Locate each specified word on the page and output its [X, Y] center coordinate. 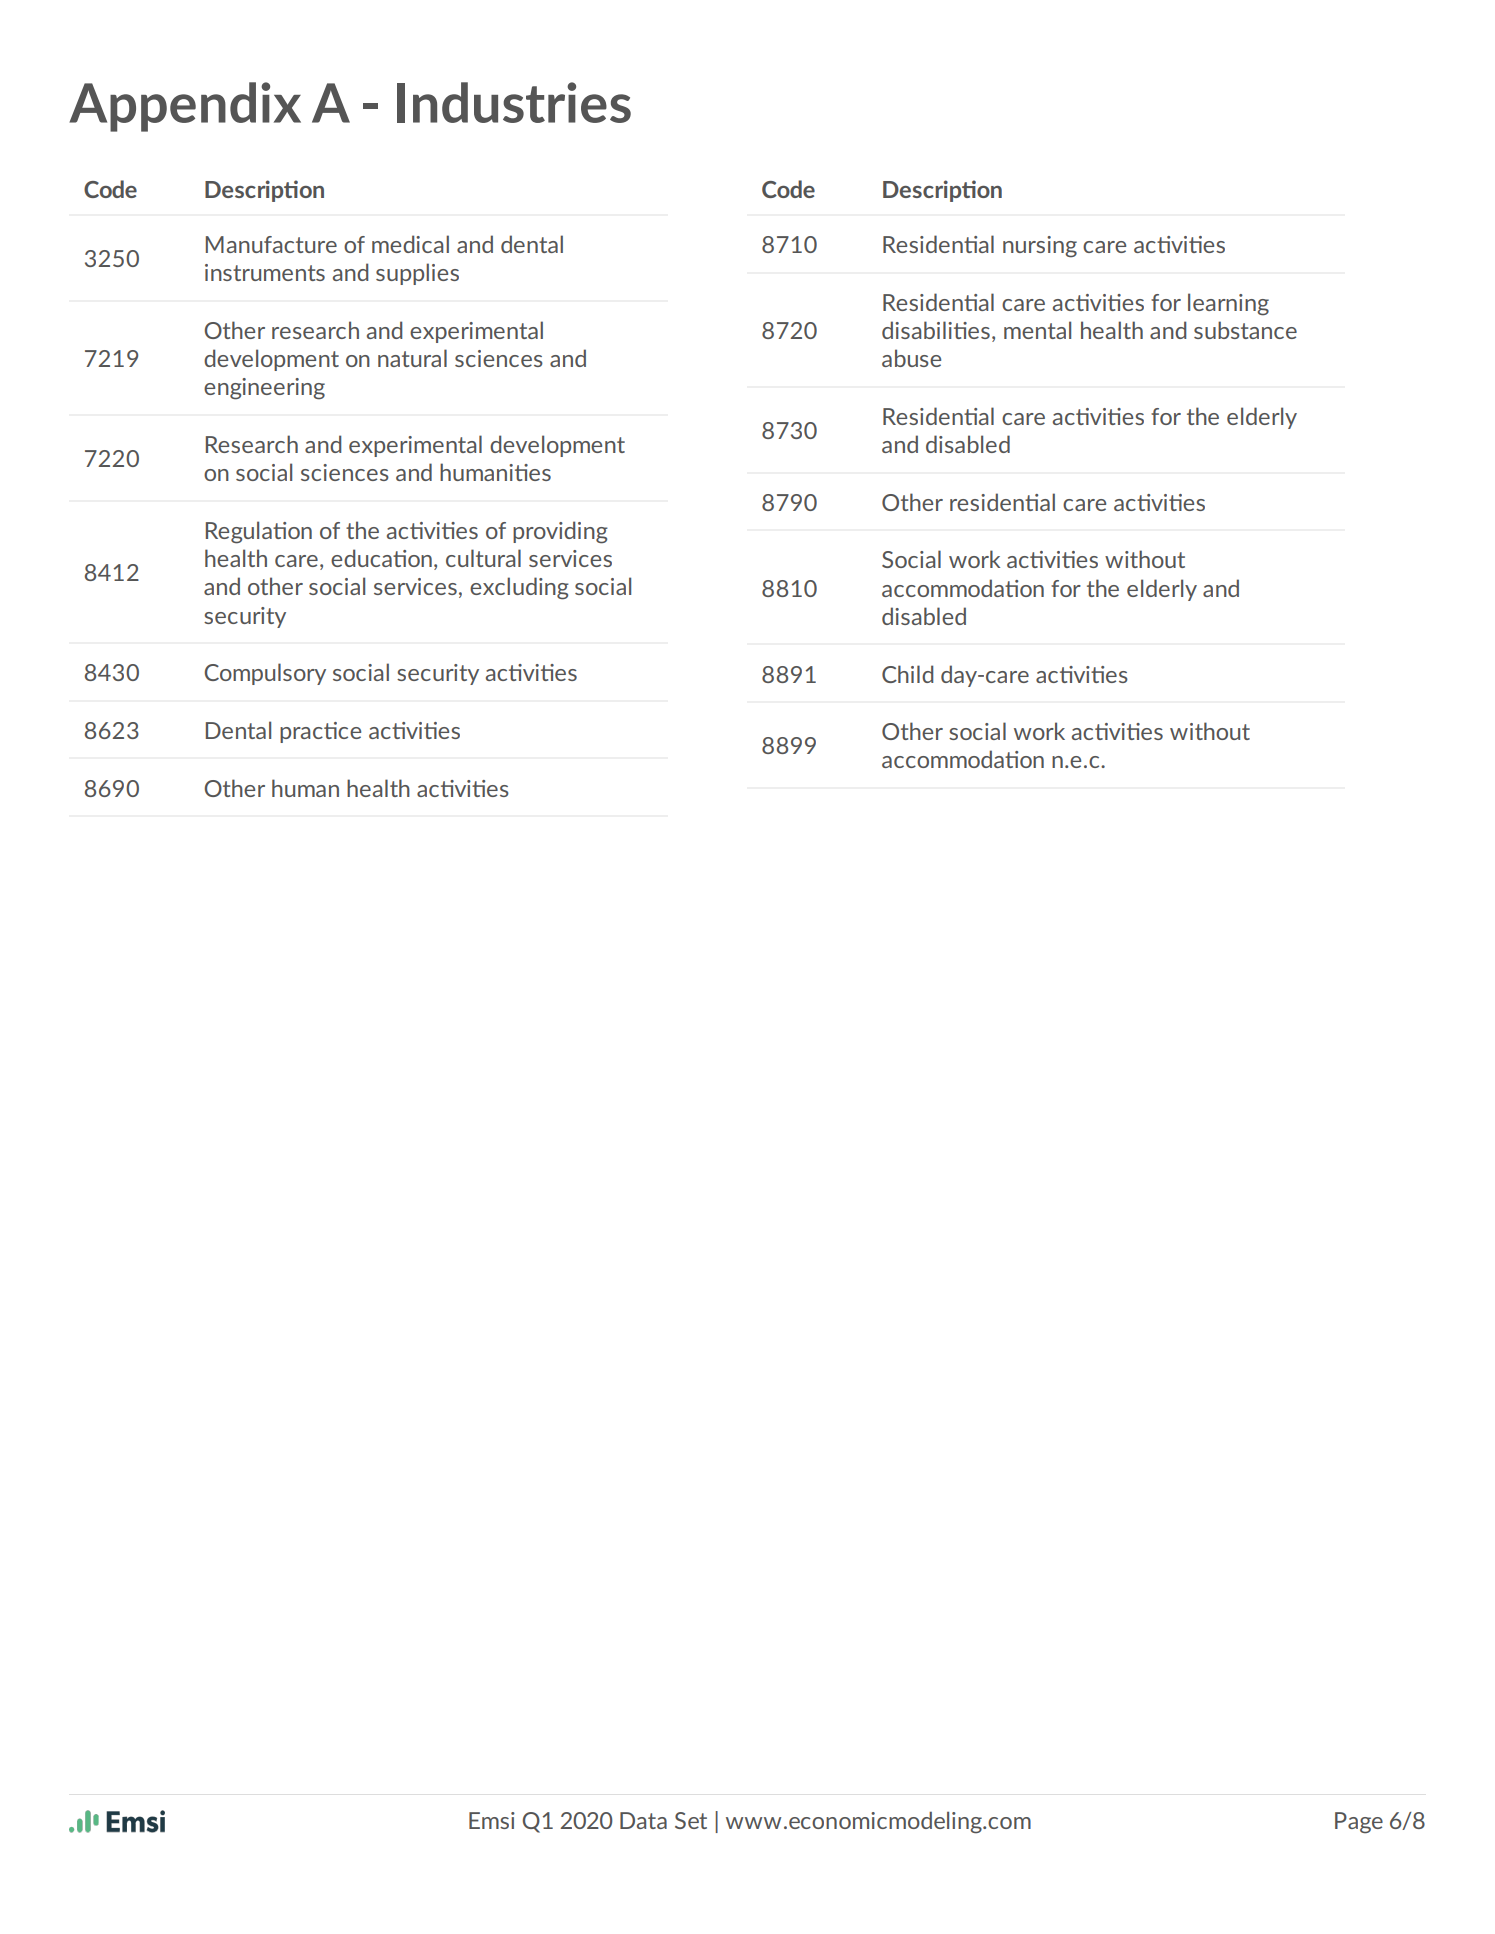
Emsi [492, 1820]
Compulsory [265, 674]
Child [907, 674]
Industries [514, 102]
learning [1228, 304]
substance [1245, 330]
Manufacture [271, 244]
